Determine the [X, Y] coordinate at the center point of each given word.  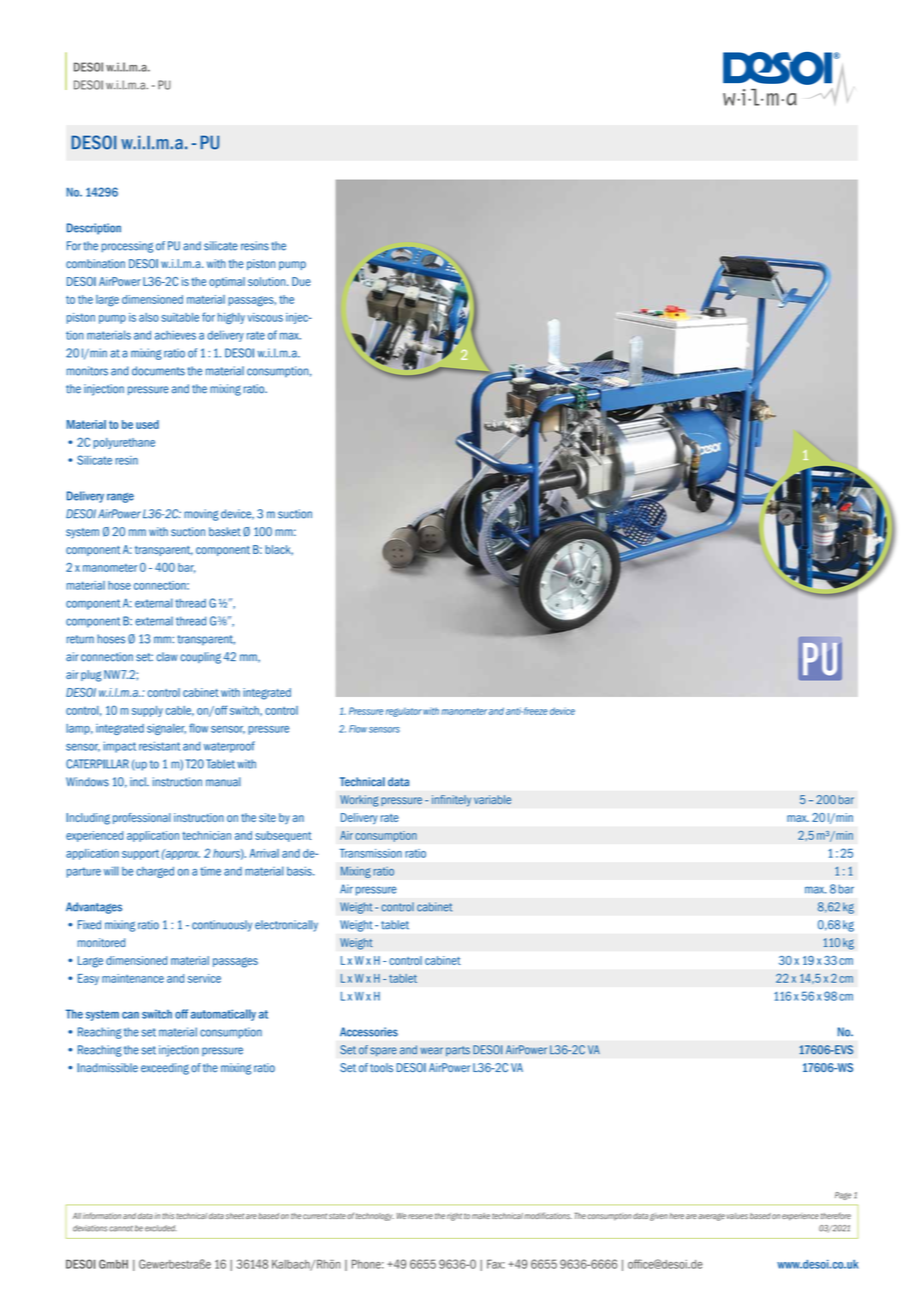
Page [843, 1196]
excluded [161, 1228]
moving [201, 515]
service [204, 978]
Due [301, 281]
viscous [265, 317]
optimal [227, 282]
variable [492, 799]
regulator [404, 712]
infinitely [451, 801]
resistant [159, 746]
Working [359, 801]
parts [458, 1051]
